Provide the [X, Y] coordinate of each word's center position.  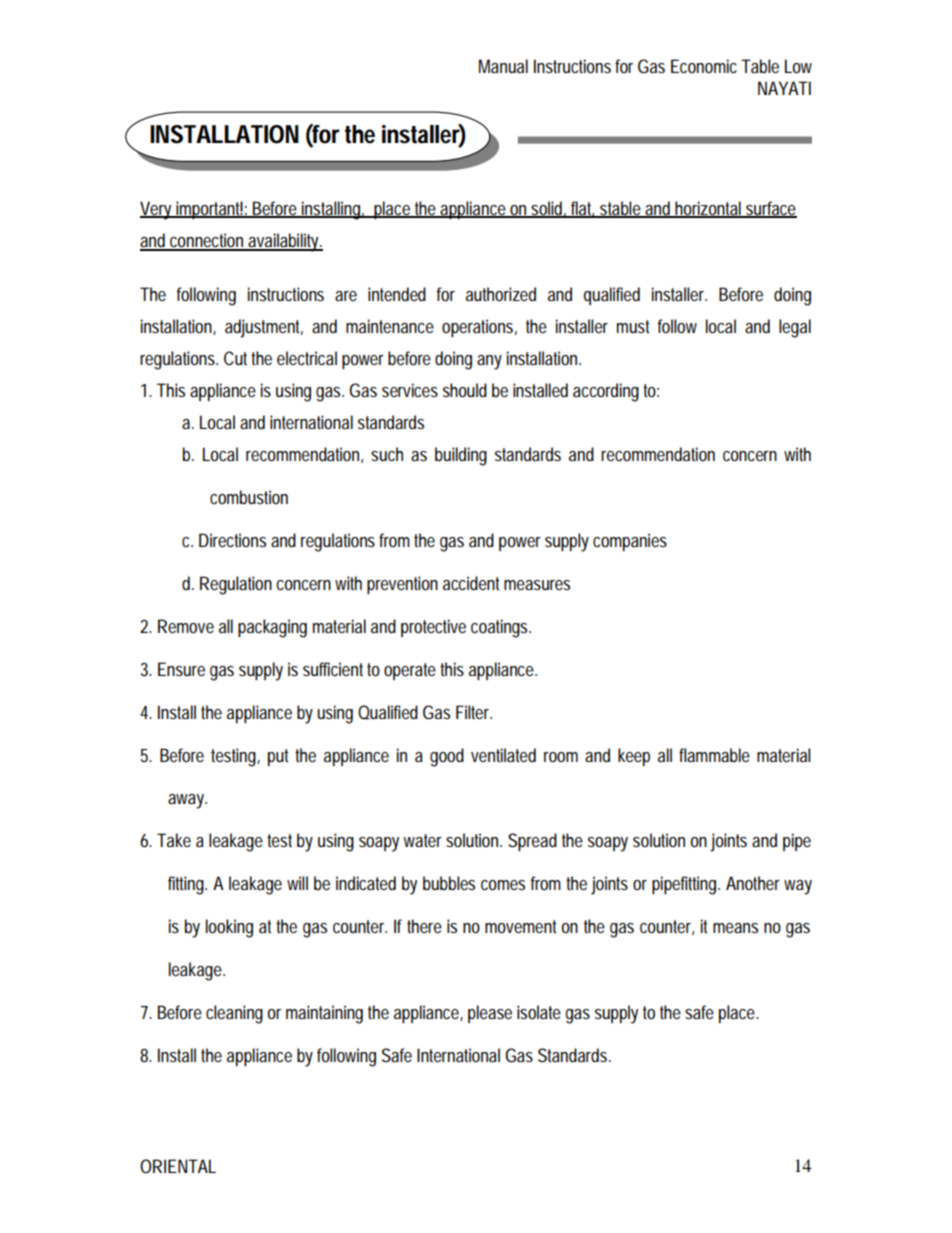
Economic [704, 66]
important [209, 210]
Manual [503, 66]
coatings [501, 628]
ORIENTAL [178, 1166]
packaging [272, 628]
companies [630, 542]
